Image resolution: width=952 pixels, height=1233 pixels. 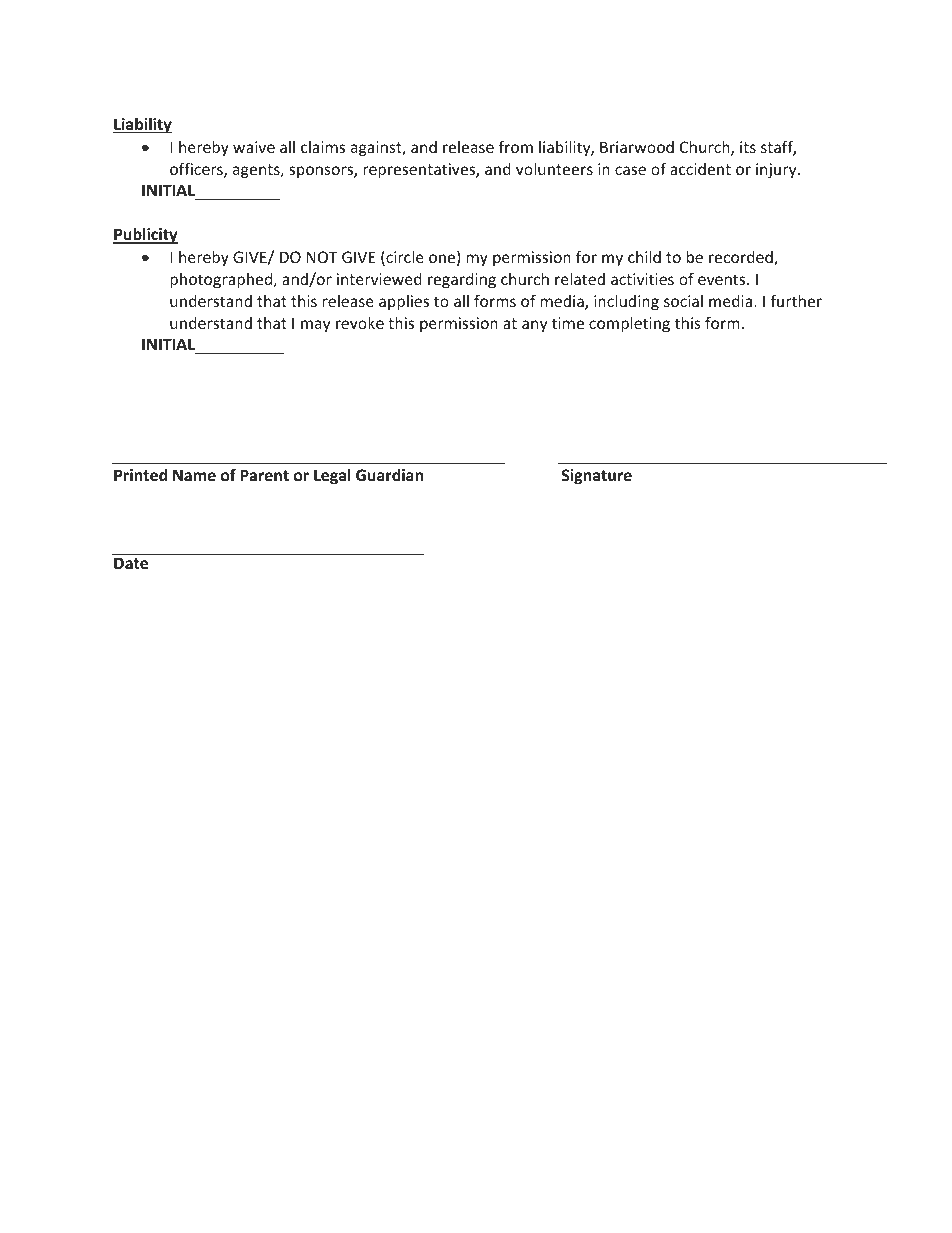 I want to click on Date, so click(x=131, y=563).
